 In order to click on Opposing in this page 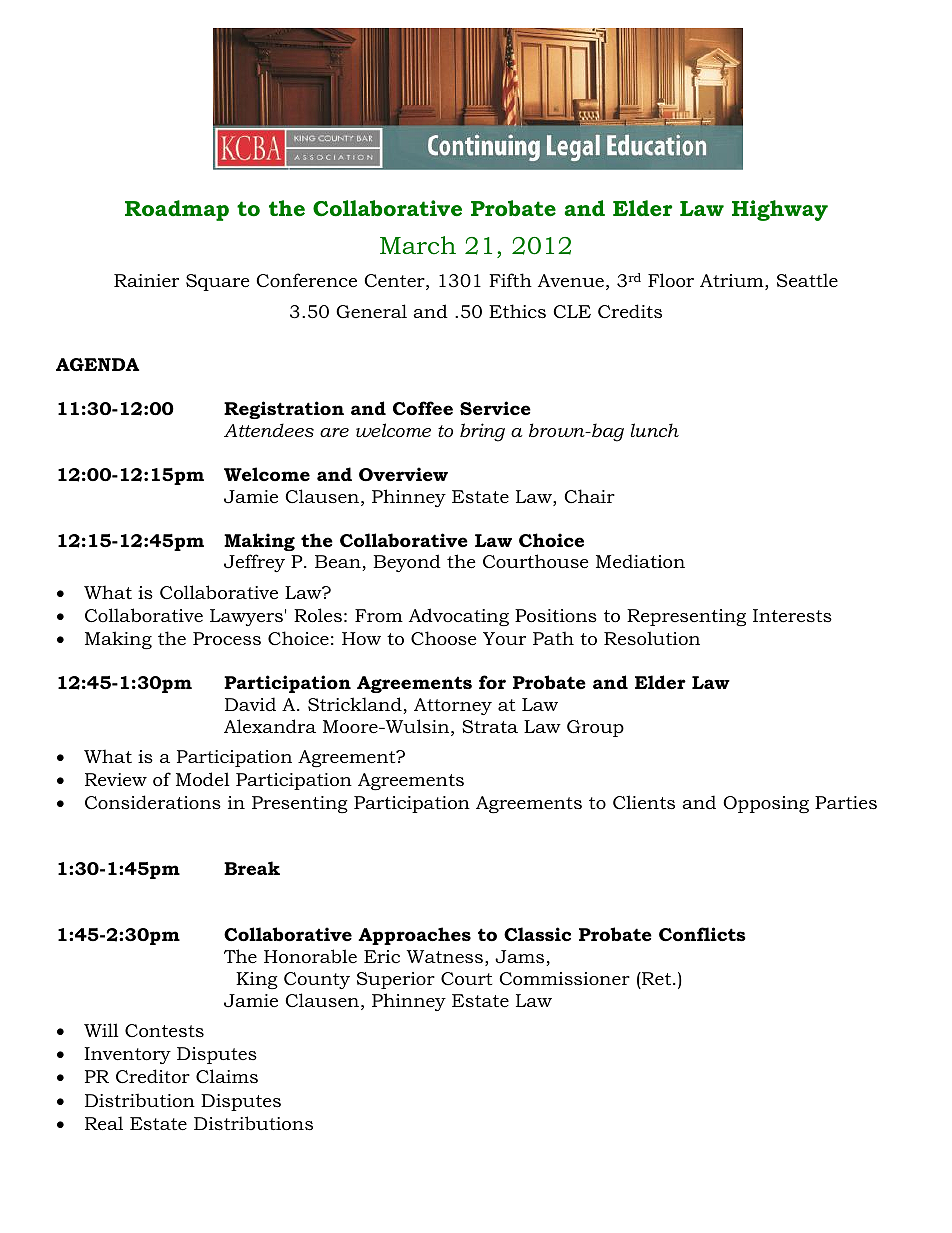, I will do `click(766, 804)`.
